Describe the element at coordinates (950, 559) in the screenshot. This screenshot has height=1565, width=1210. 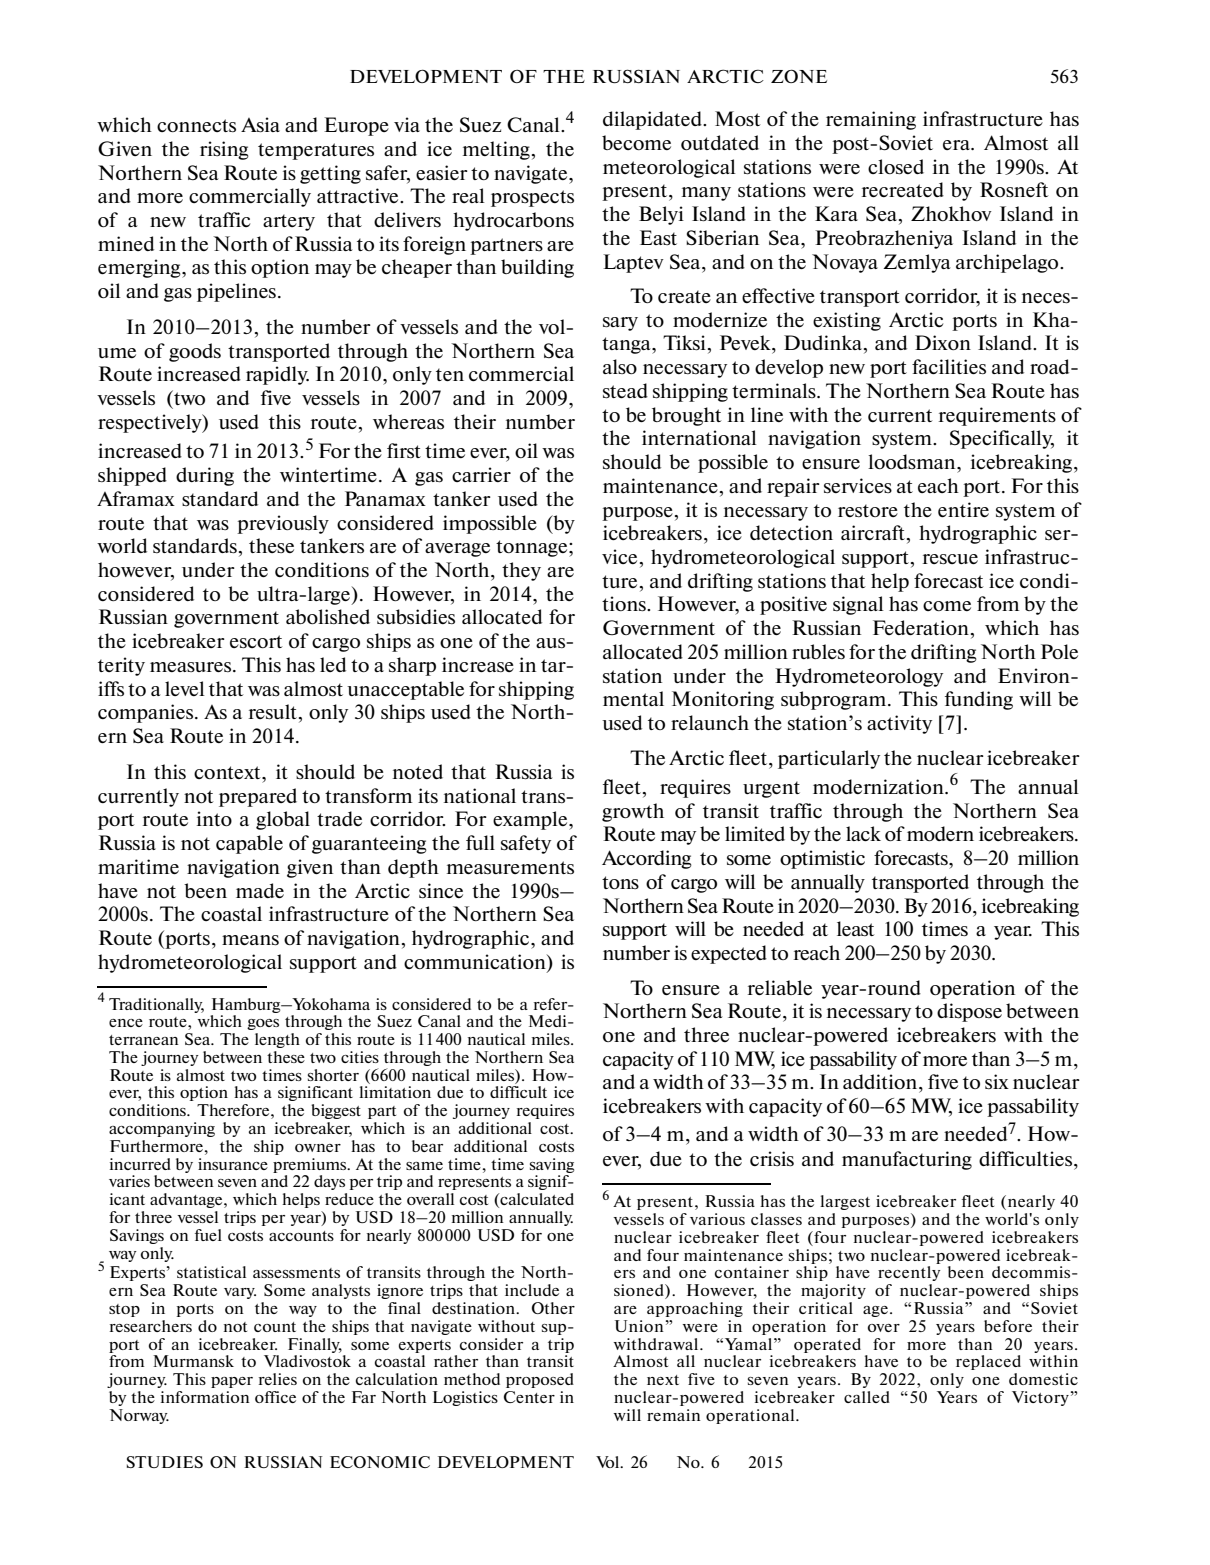
I see `rescue` at that location.
